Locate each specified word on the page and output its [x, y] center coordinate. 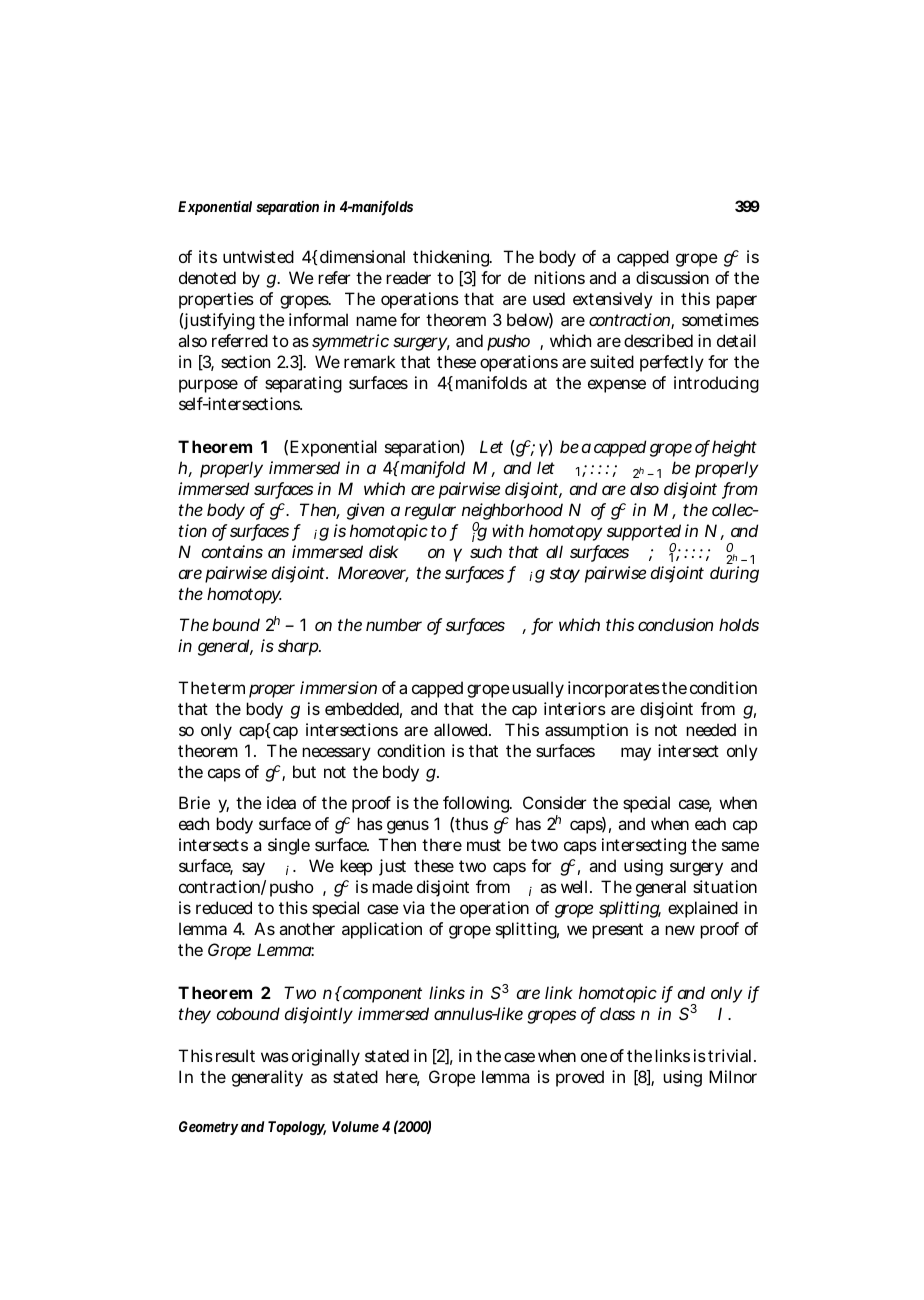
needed [711, 729]
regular [430, 511]
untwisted [258, 256]
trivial [731, 1055]
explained [703, 909]
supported [644, 534]
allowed [462, 729]
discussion [672, 277]
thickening [452, 258]
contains [232, 551]
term [228, 688]
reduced [224, 907]
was [275, 1057]
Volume [355, 1126]
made [392, 886]
